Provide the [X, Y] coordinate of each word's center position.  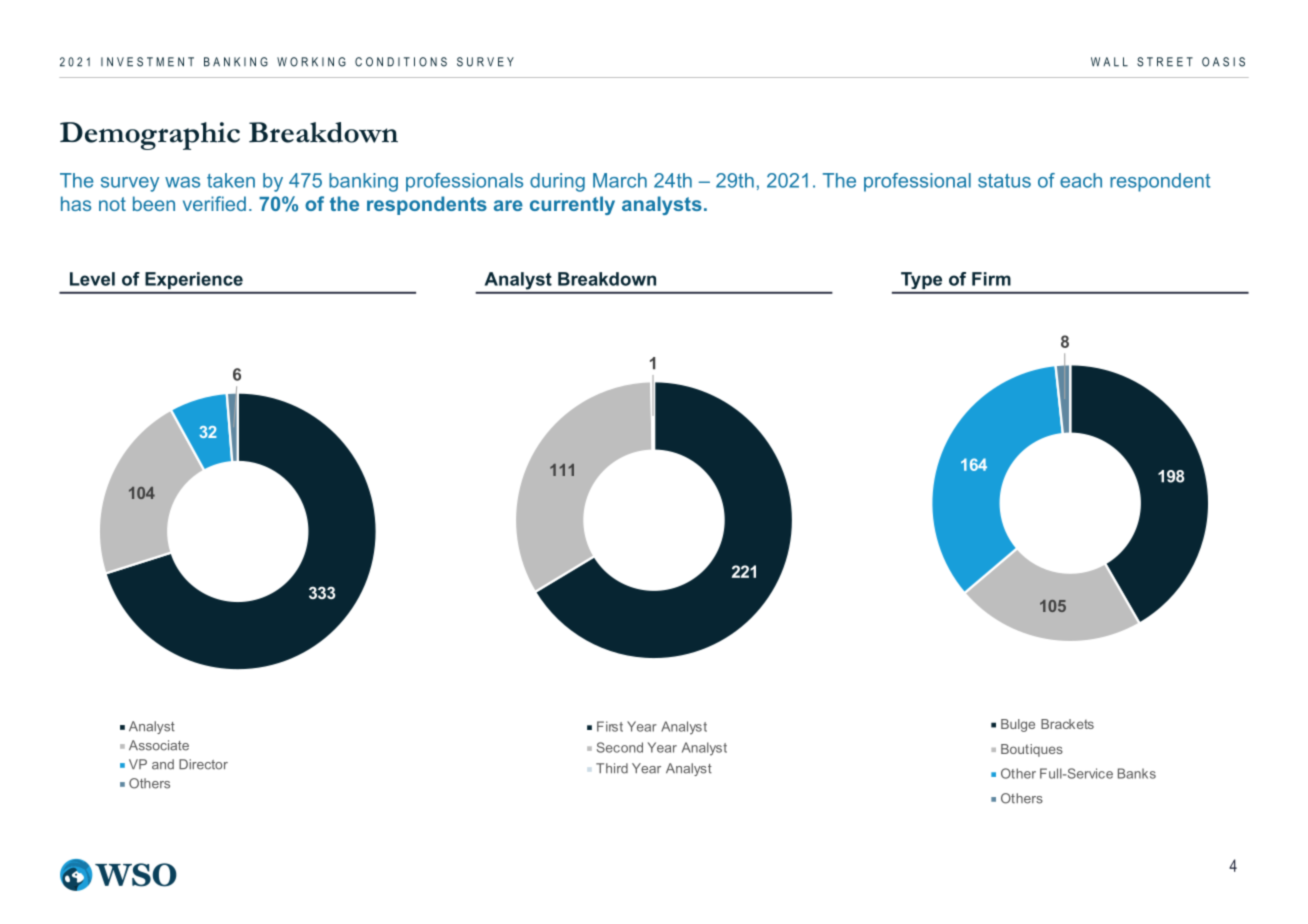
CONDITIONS [401, 62]
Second [620, 747]
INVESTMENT [147, 62]
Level [92, 279]
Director [203, 764]
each [1081, 180]
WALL [1109, 62]
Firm [991, 279]
